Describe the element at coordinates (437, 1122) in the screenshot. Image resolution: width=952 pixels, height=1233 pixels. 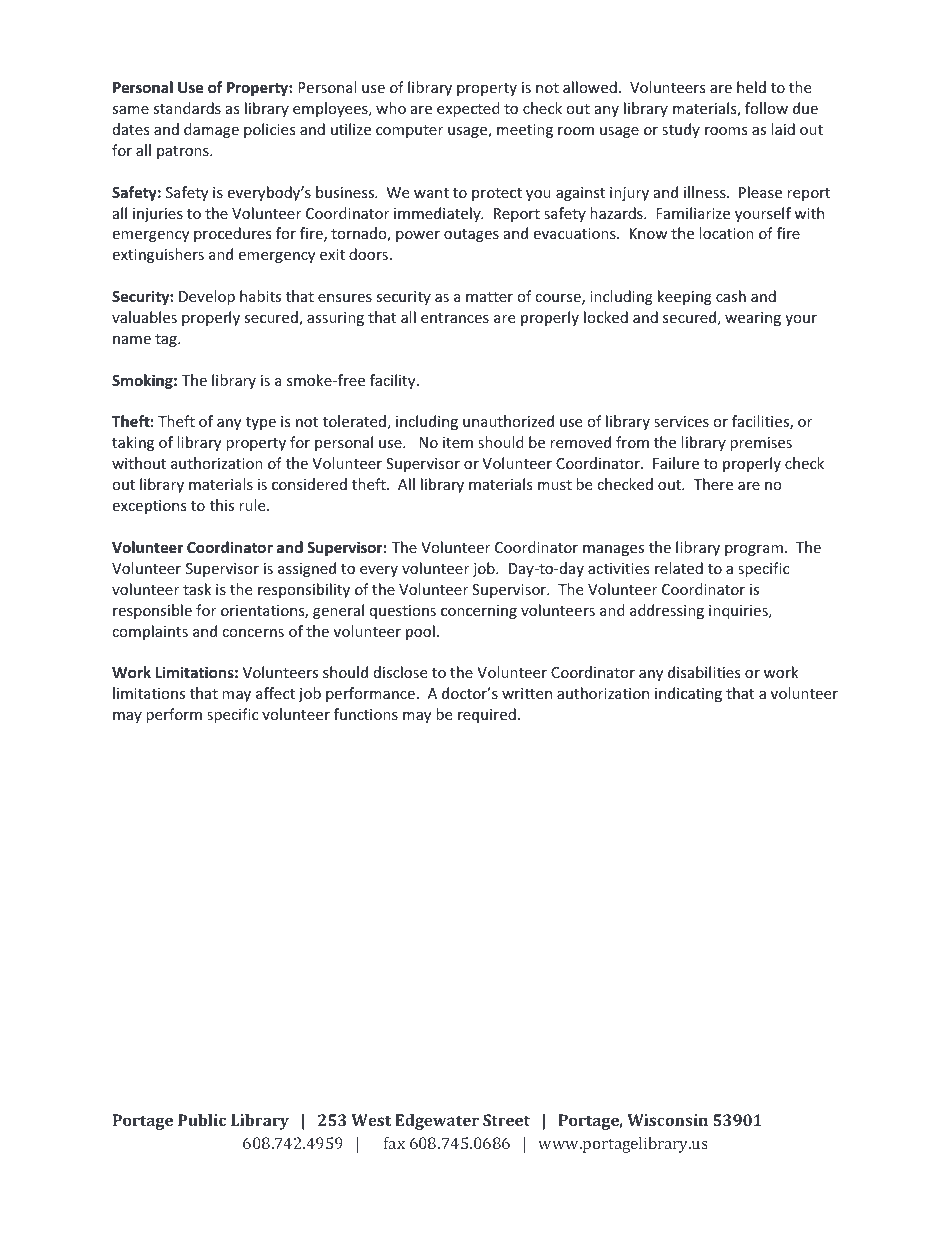
I see `Edgewater` at that location.
